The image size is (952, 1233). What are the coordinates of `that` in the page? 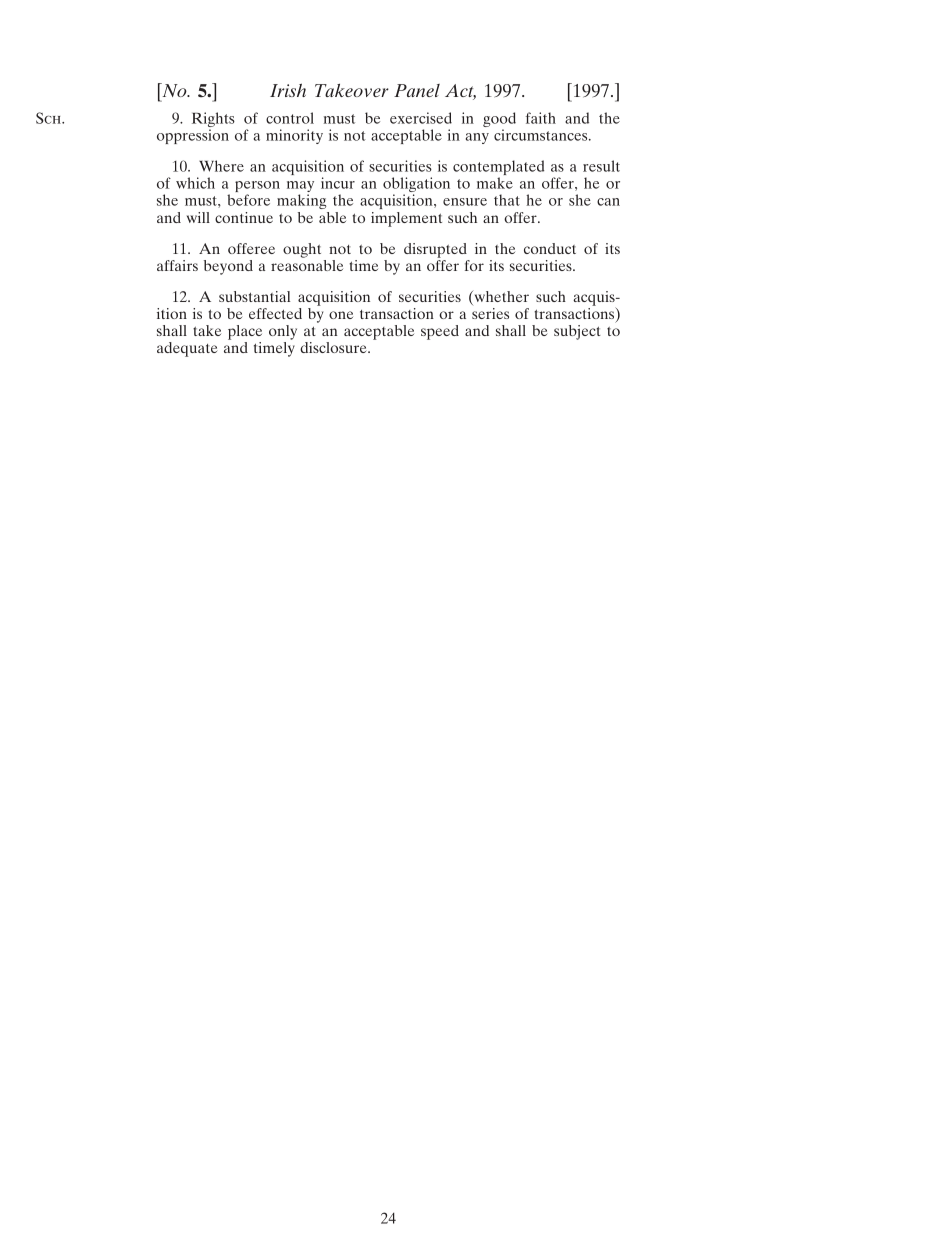 It's located at (507, 200).
